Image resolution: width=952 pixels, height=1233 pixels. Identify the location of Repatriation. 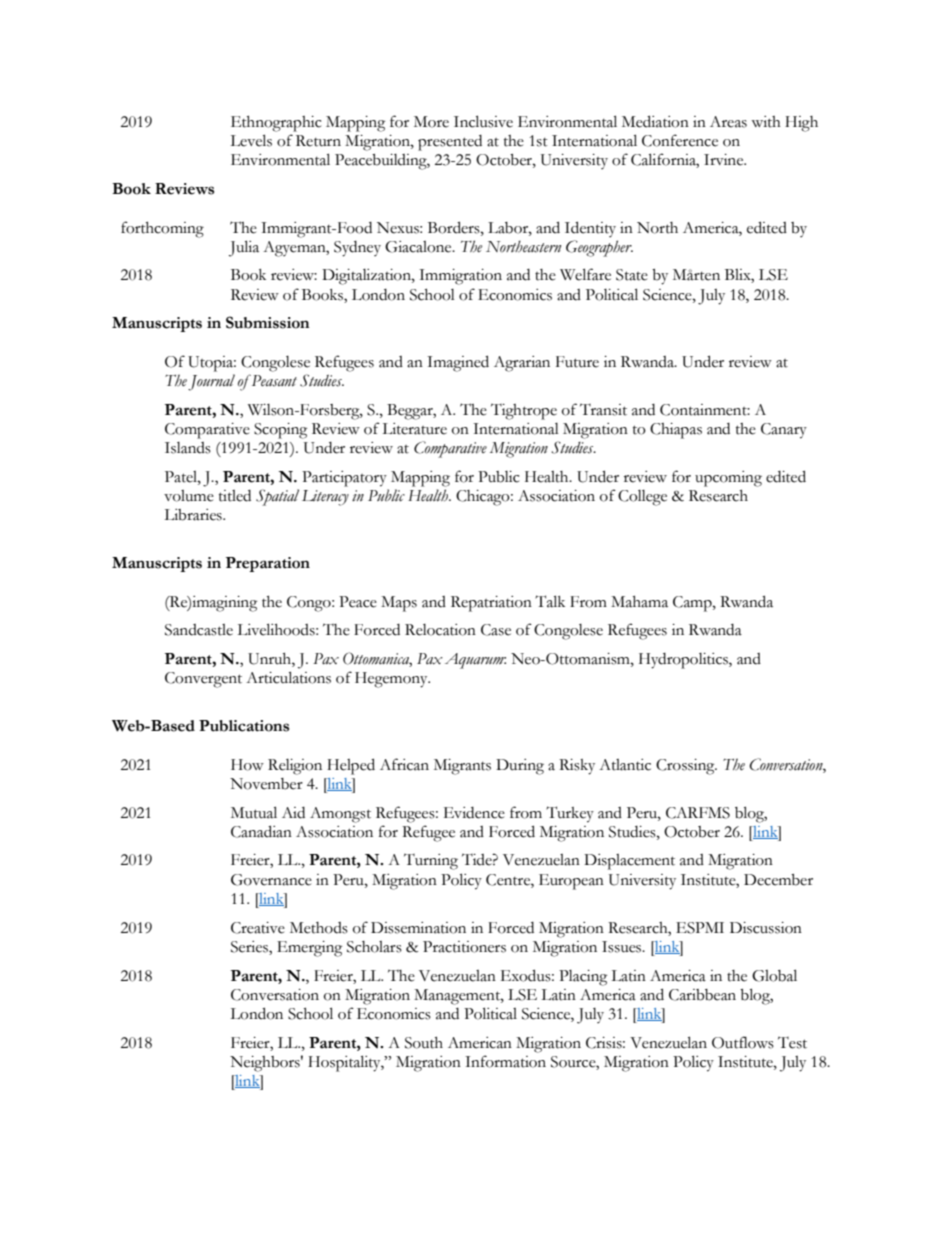
(491, 604).
